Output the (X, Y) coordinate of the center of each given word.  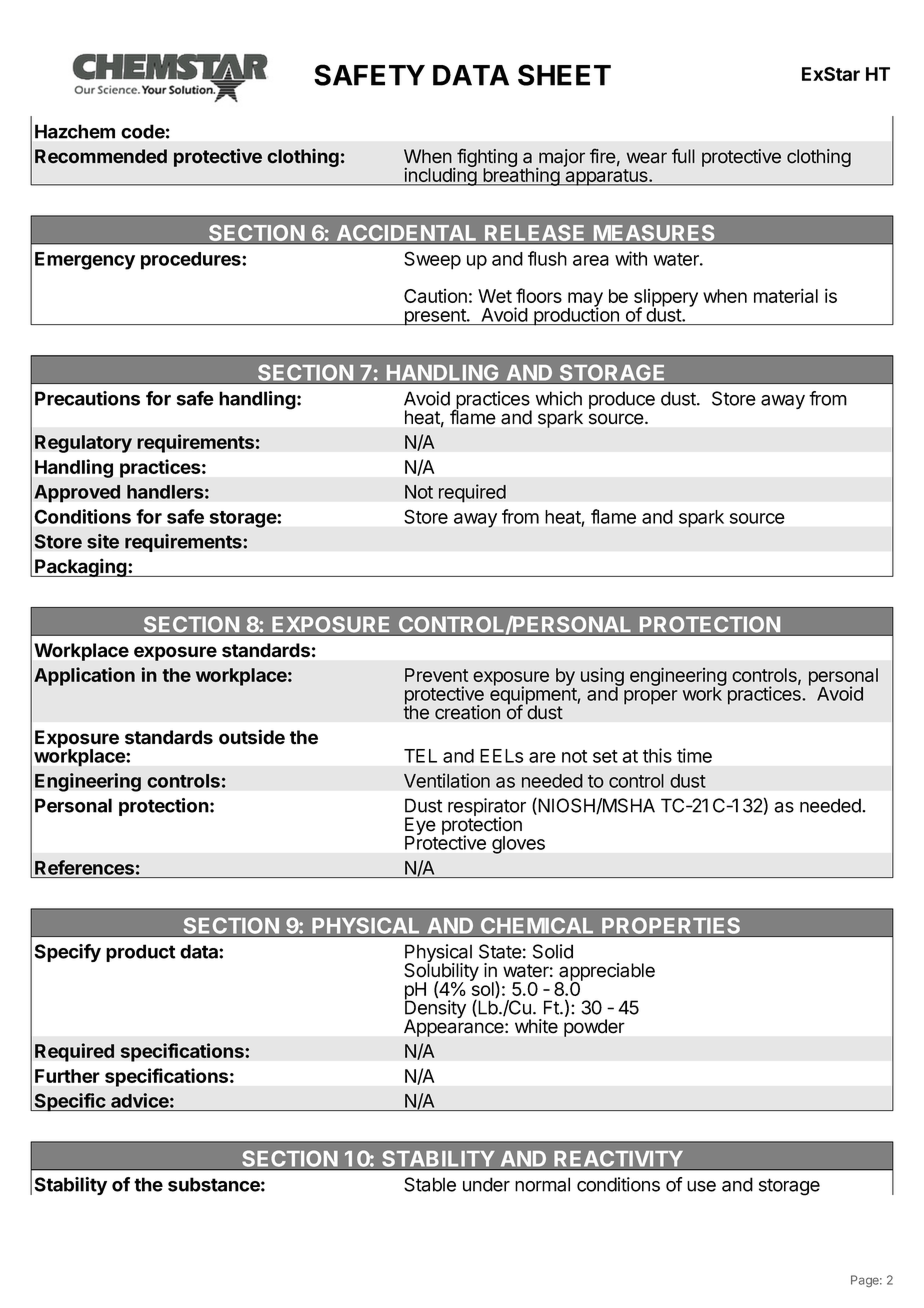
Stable (430, 1184)
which (559, 398)
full (683, 155)
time (694, 755)
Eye (420, 827)
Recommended (101, 156)
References (84, 867)
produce (622, 400)
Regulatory (83, 444)
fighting (486, 159)
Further (67, 1076)
